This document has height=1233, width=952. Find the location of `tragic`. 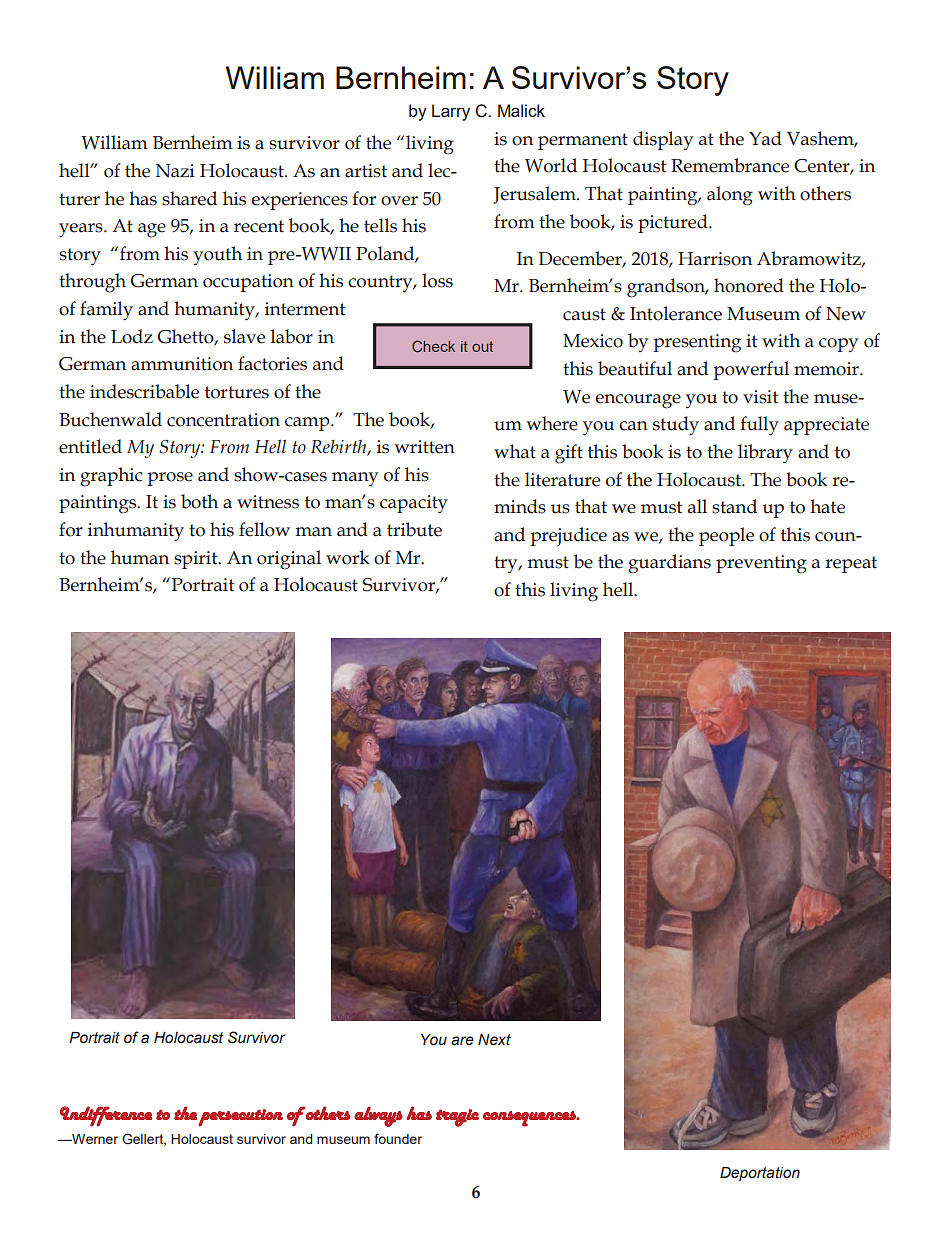

tragic is located at coordinates (457, 1118).
